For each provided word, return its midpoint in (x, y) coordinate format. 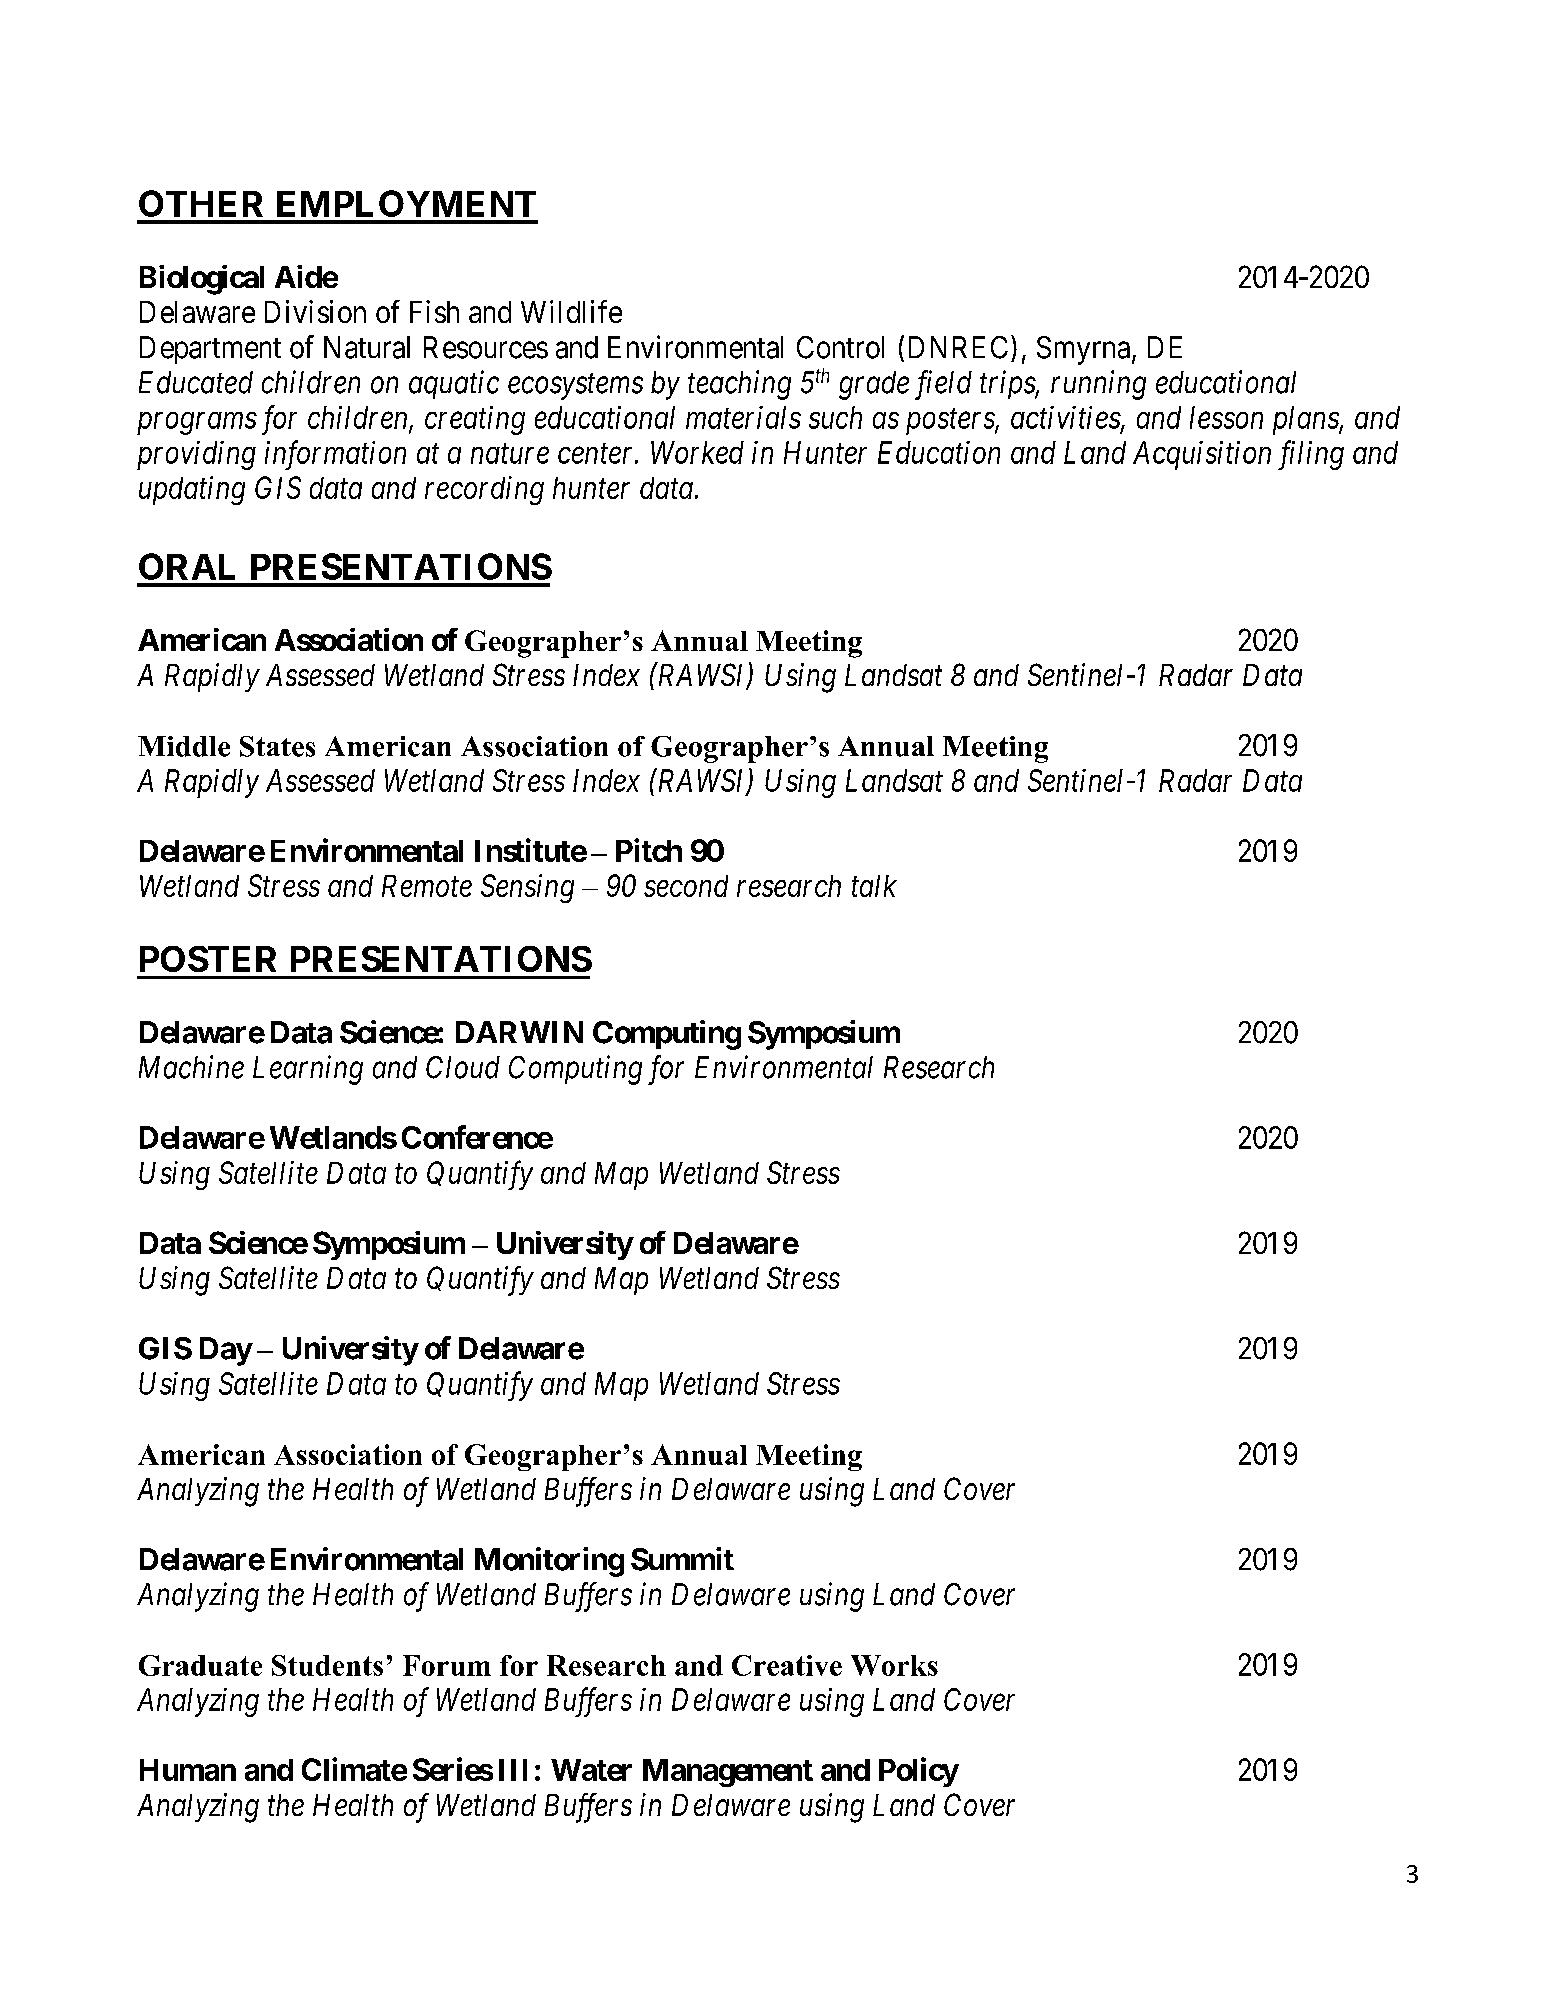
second (686, 886)
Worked (697, 452)
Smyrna (1085, 350)
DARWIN (519, 1032)
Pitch (649, 850)
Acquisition (1202, 455)
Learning (308, 1070)
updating (192, 490)
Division (315, 311)
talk (874, 886)
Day (226, 1351)
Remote (427, 886)
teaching (739, 385)
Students (327, 1665)
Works (894, 1665)
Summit (682, 1559)
